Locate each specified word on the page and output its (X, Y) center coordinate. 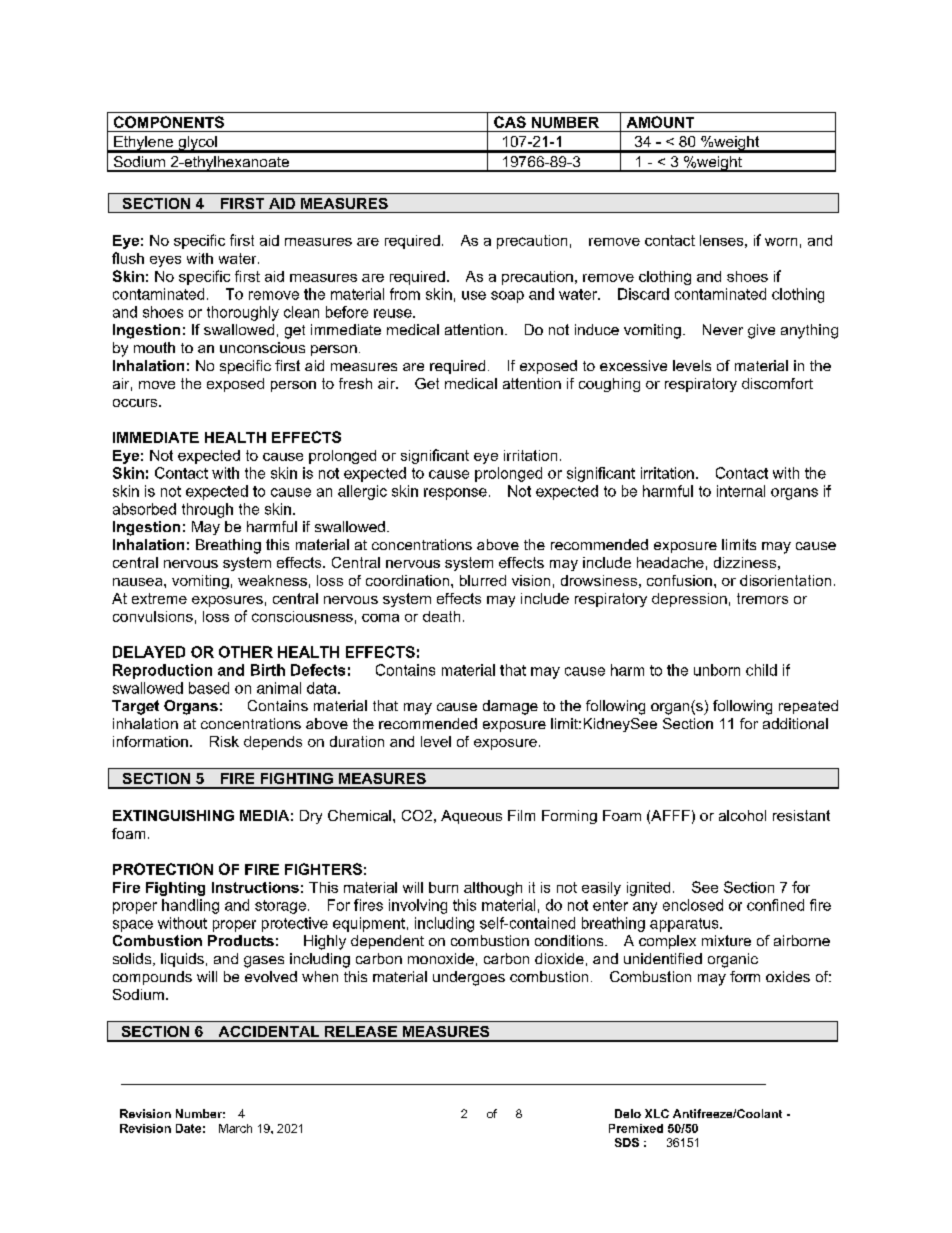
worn (781, 242)
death (441, 616)
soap (507, 297)
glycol (197, 144)
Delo (628, 1113)
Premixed (636, 1128)
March (235, 1128)
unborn (717, 670)
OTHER (246, 652)
